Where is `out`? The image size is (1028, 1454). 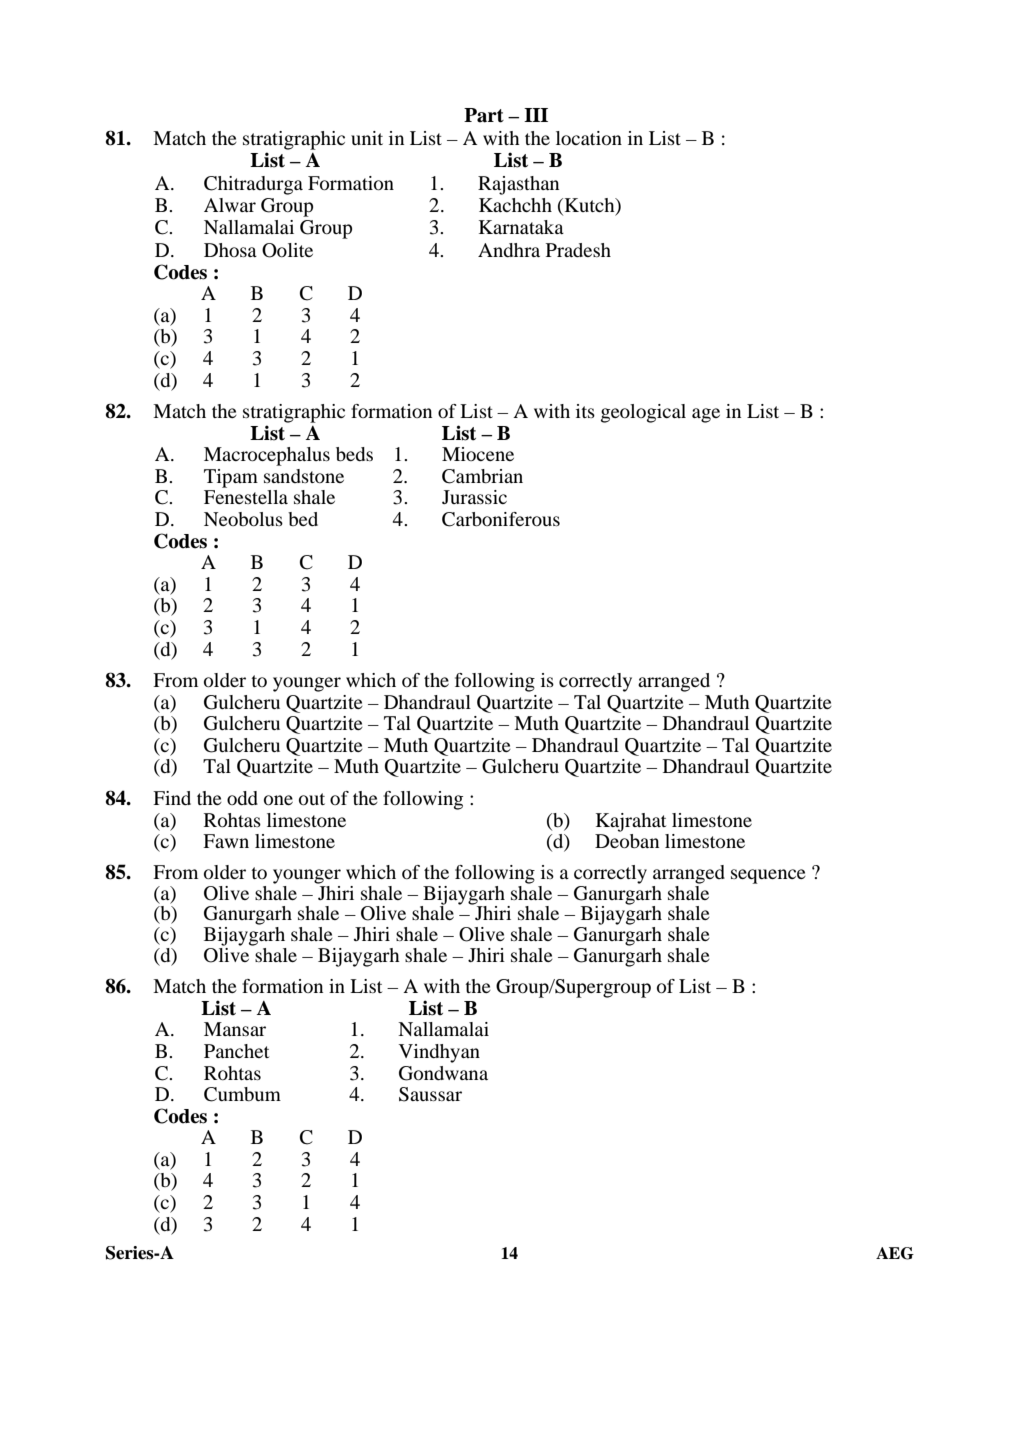
out is located at coordinates (312, 799).
